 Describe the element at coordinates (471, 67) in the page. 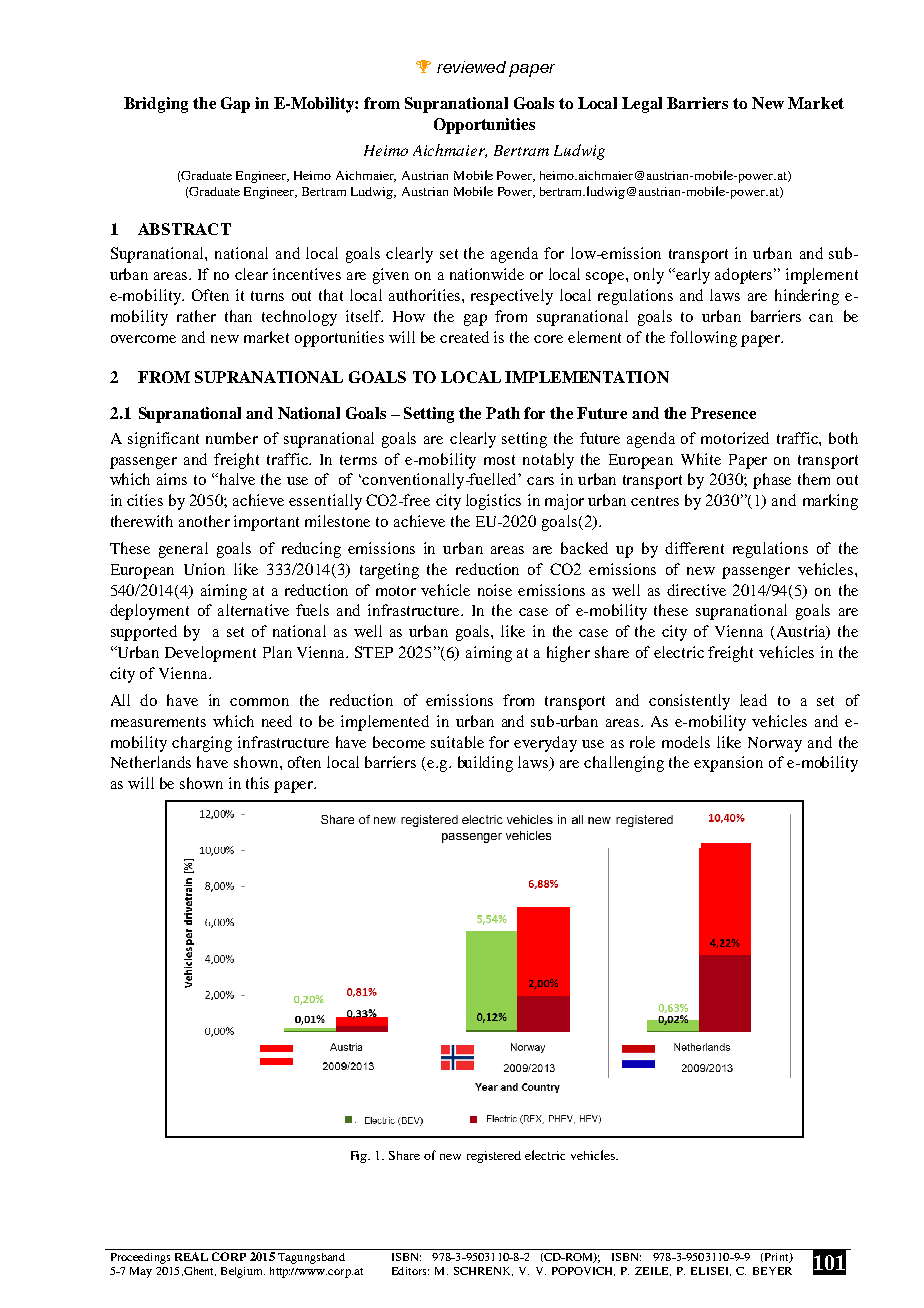

I see `reviewed` at that location.
